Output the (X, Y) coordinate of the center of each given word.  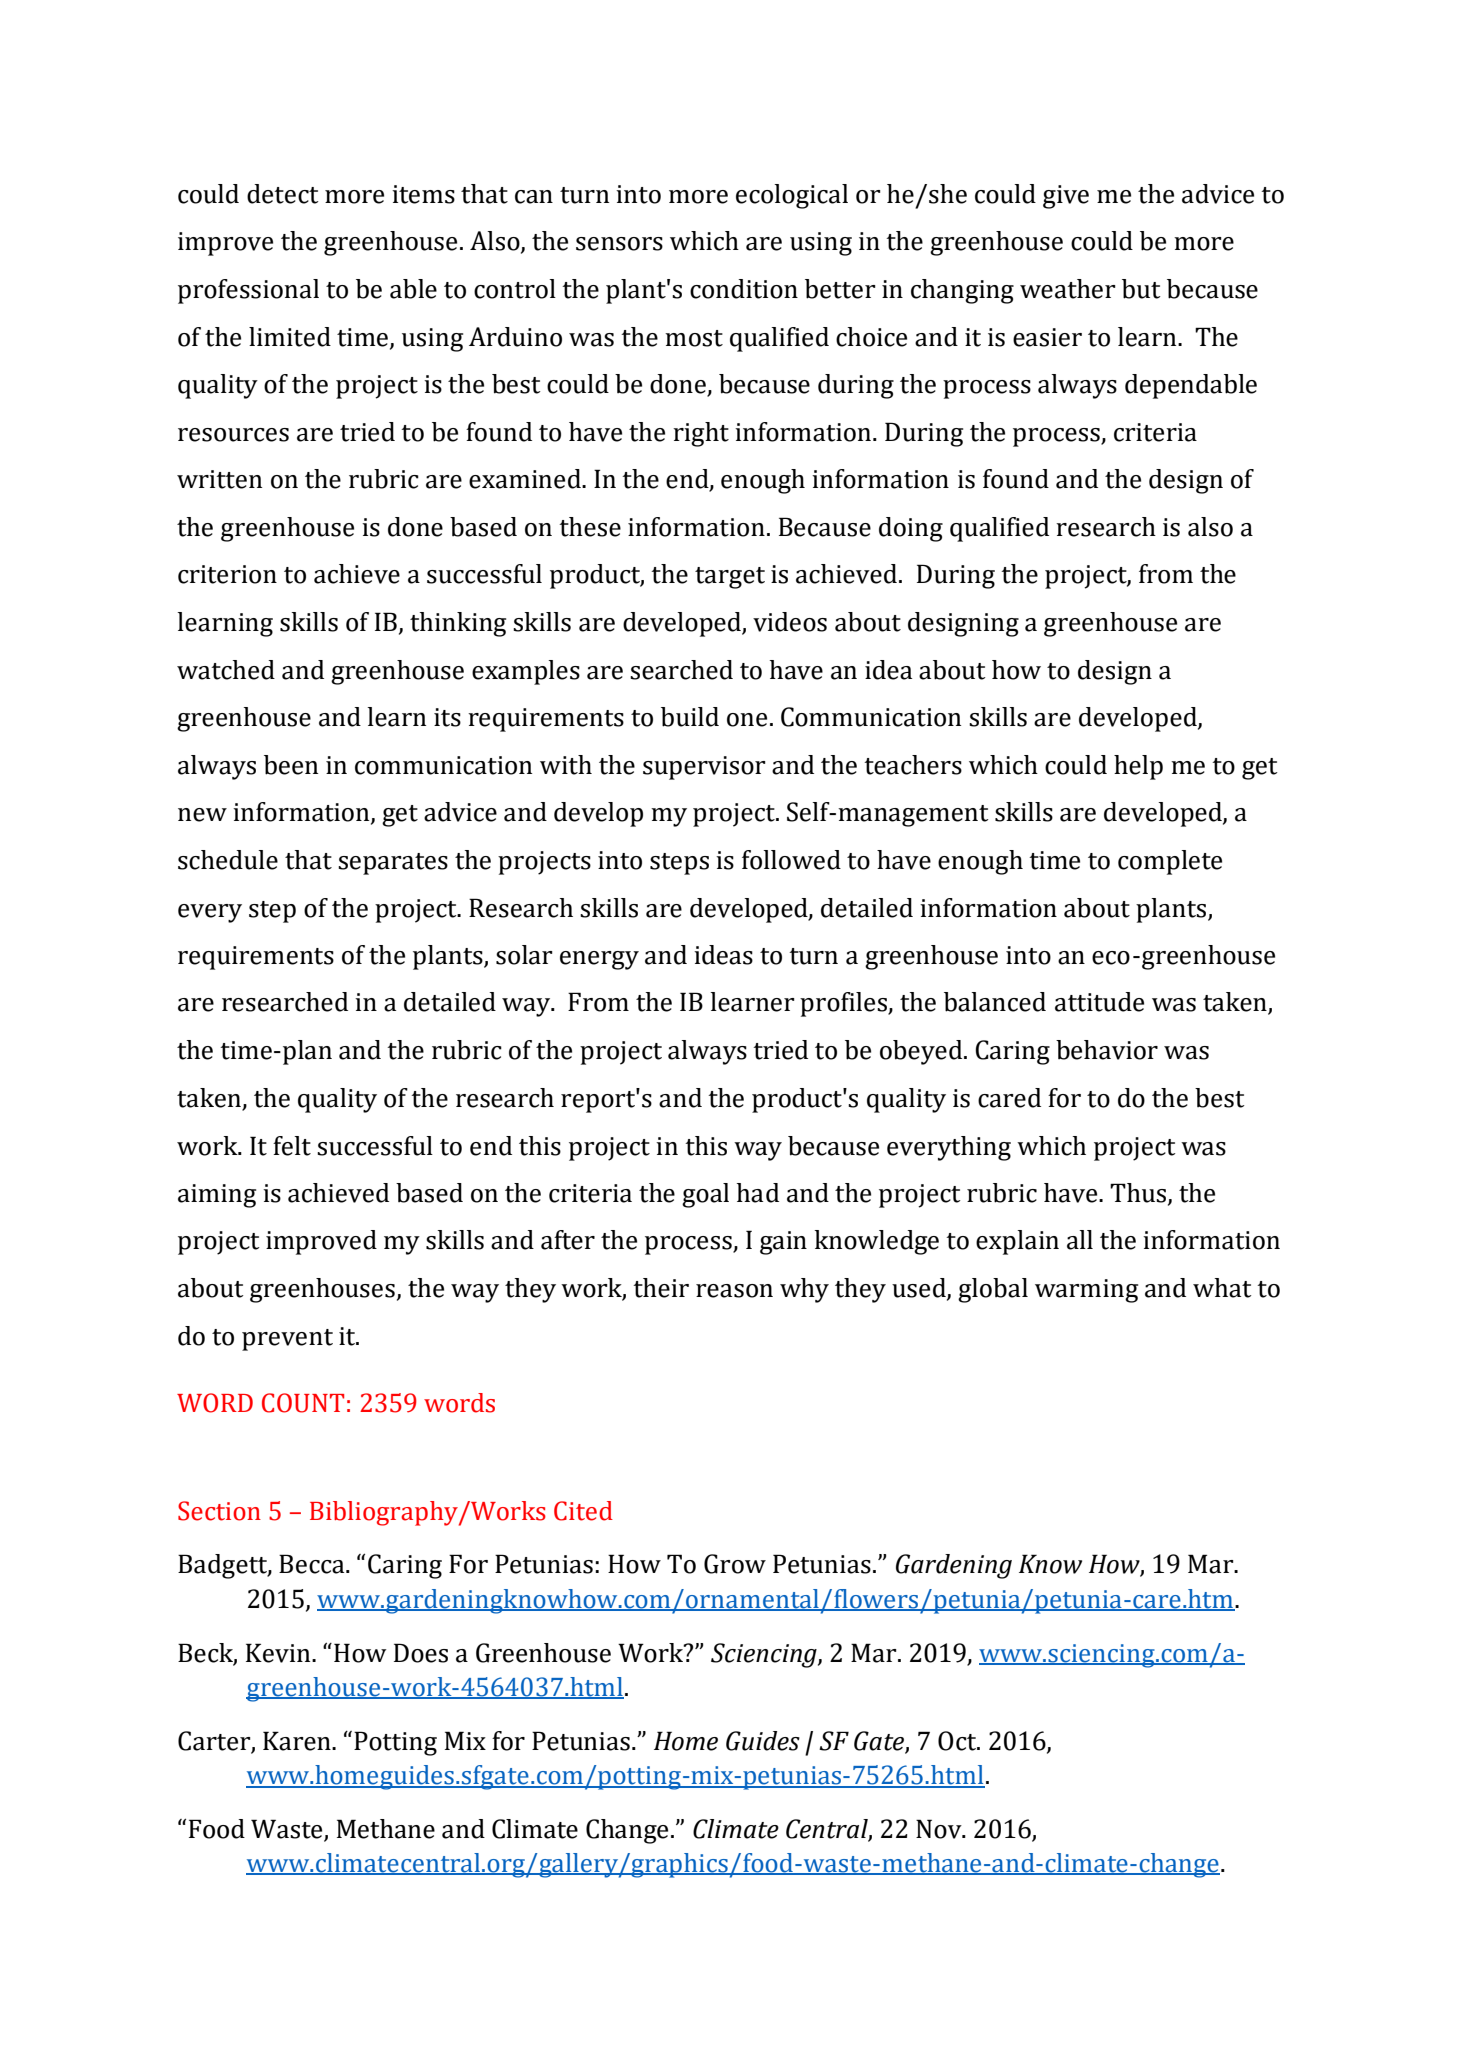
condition (744, 289)
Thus (1138, 1193)
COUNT (303, 1403)
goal (705, 1195)
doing (911, 529)
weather (1068, 289)
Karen (298, 1741)
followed (791, 860)
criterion (227, 574)
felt (292, 1146)
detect (283, 194)
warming (1086, 1291)
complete (1170, 862)
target (730, 578)
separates (393, 864)
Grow (735, 1564)
